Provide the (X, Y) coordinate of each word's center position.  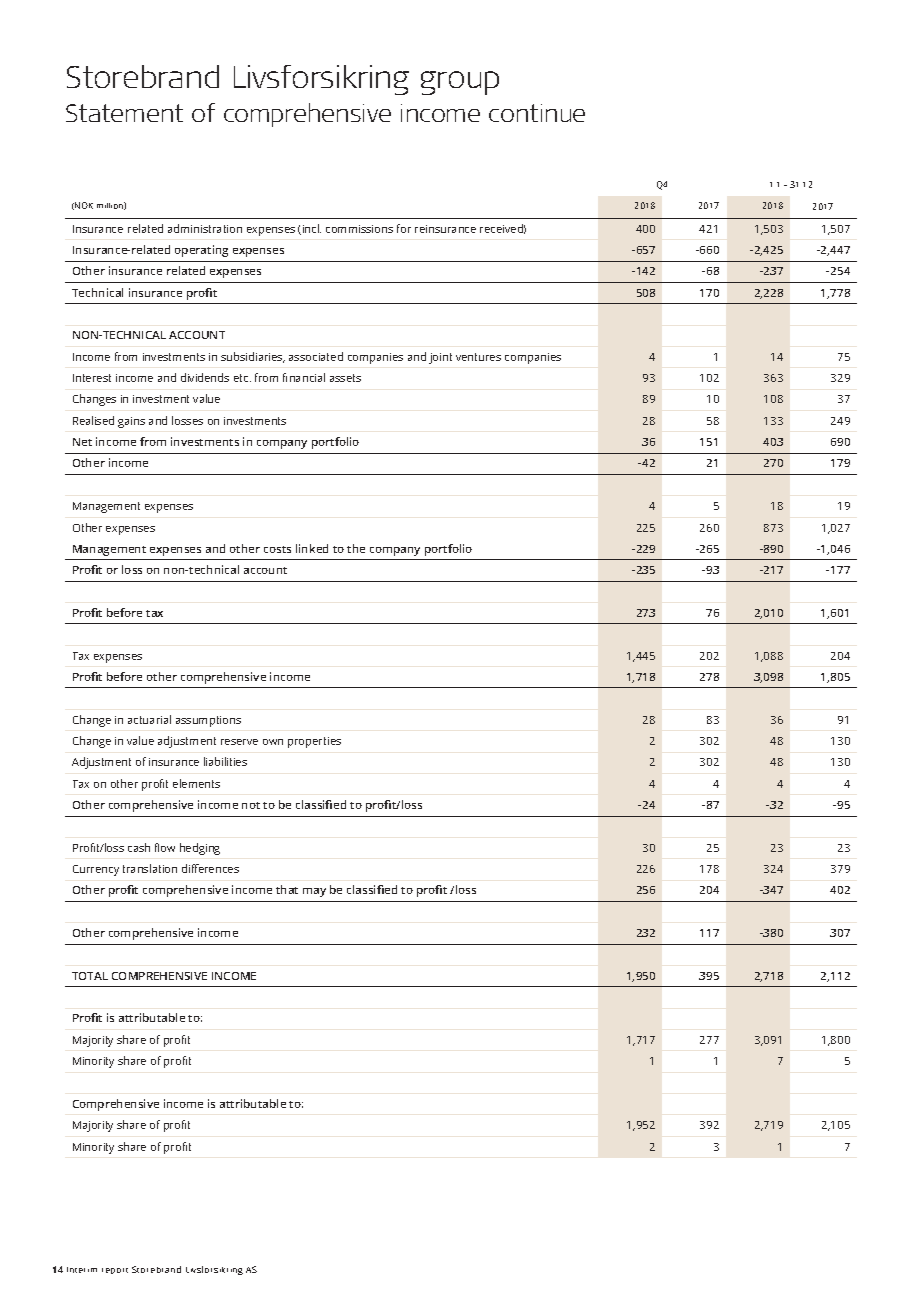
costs (277, 549)
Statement (124, 113)
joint (440, 358)
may (314, 892)
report (115, 1271)
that (287, 889)
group (460, 83)
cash (139, 847)
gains (131, 422)
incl (312, 228)
